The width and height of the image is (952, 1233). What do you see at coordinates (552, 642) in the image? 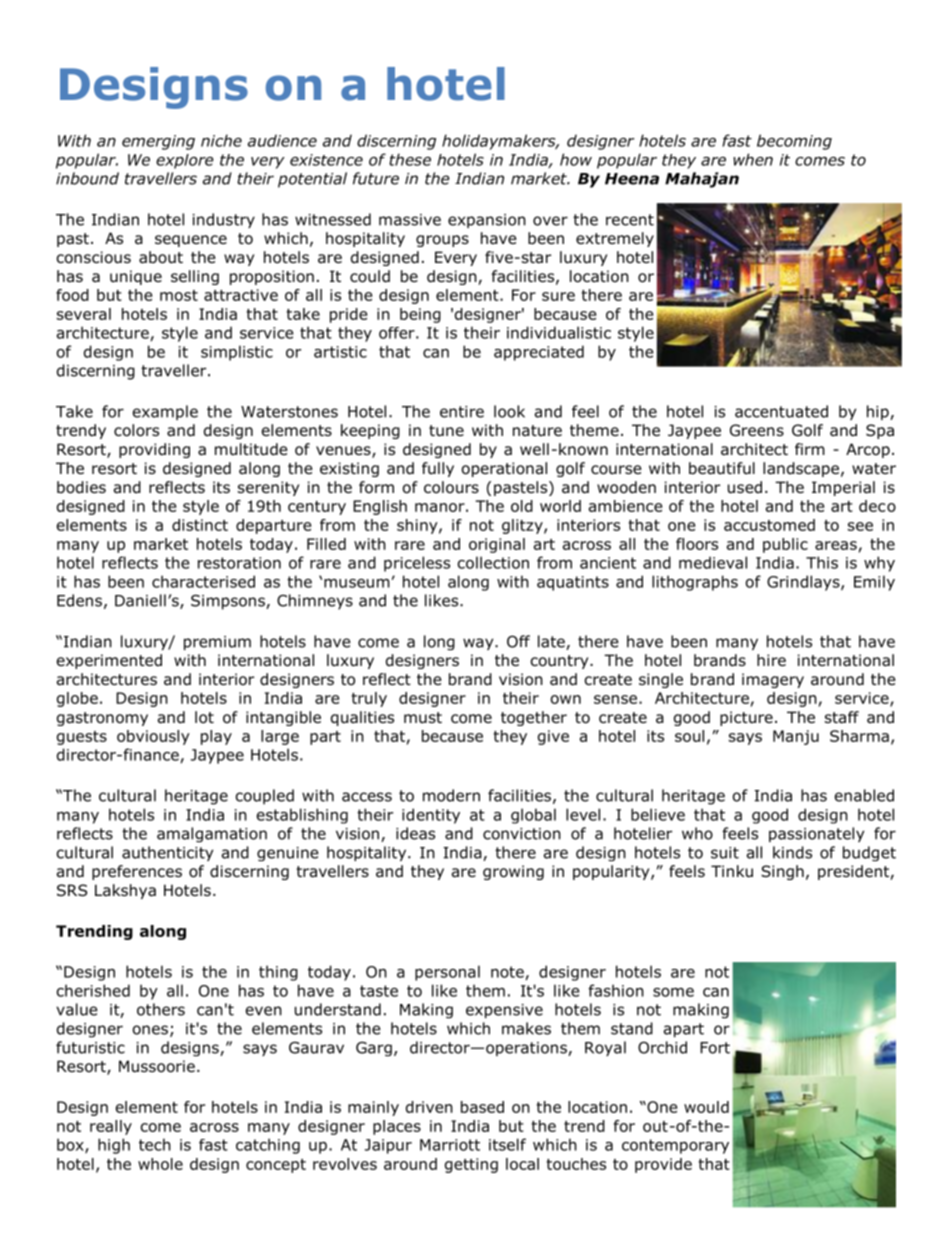
I see `late` at bounding box center [552, 642].
